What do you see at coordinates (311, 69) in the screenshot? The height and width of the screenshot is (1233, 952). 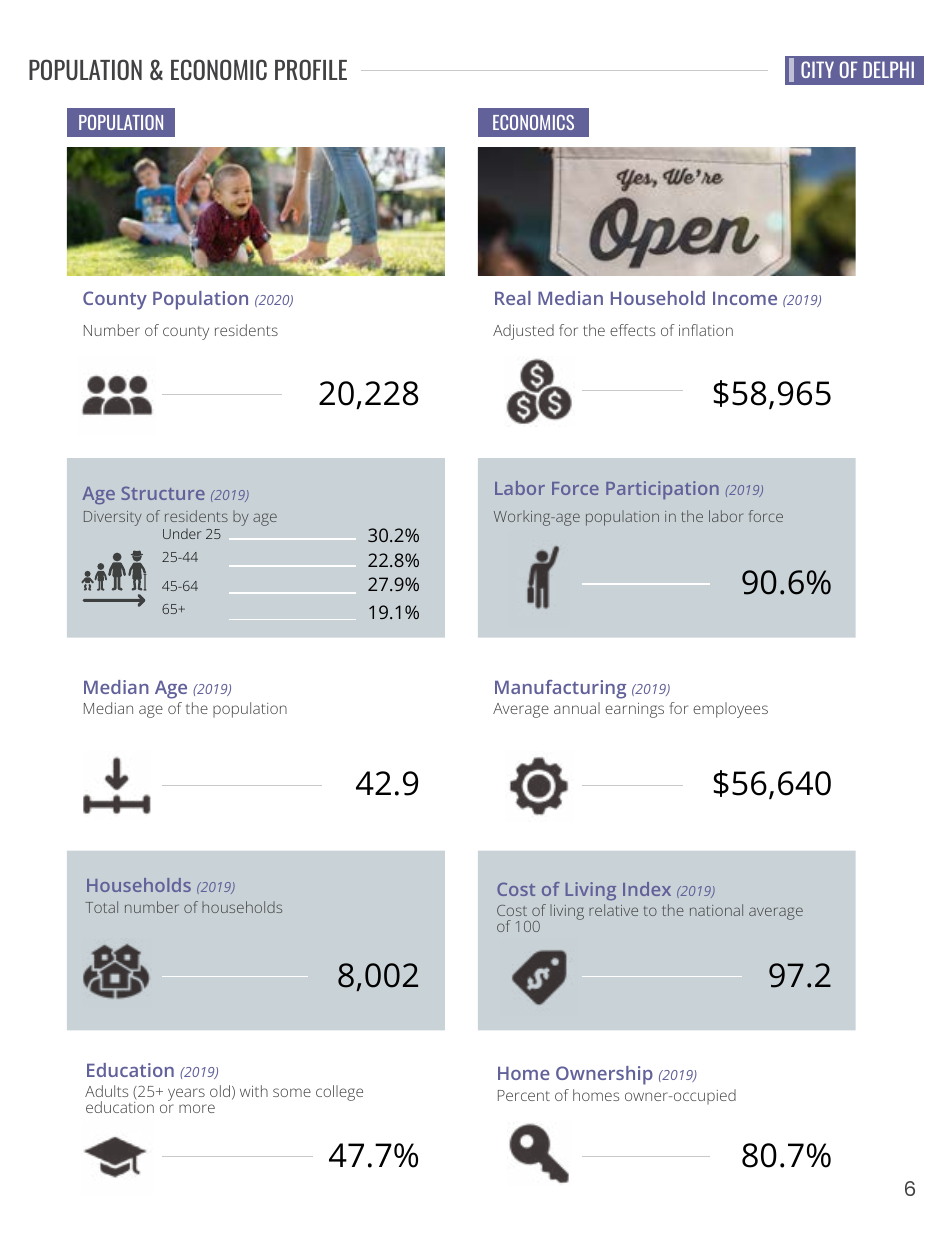 I see `PROFILE` at bounding box center [311, 69].
